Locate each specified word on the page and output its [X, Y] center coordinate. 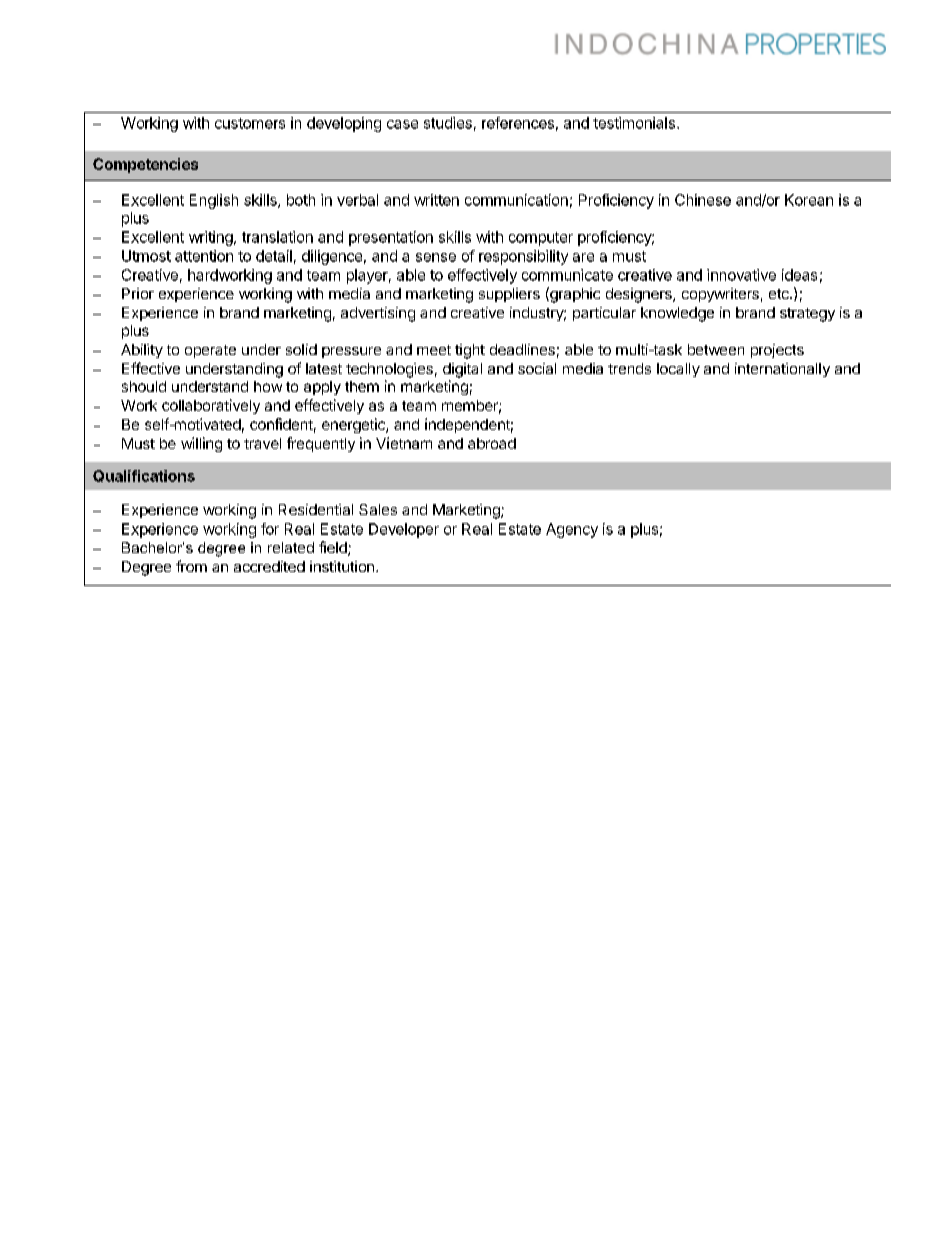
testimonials [634, 123]
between [716, 349]
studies [448, 123]
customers [250, 123]
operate [210, 351]
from [191, 566]
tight [470, 351]
